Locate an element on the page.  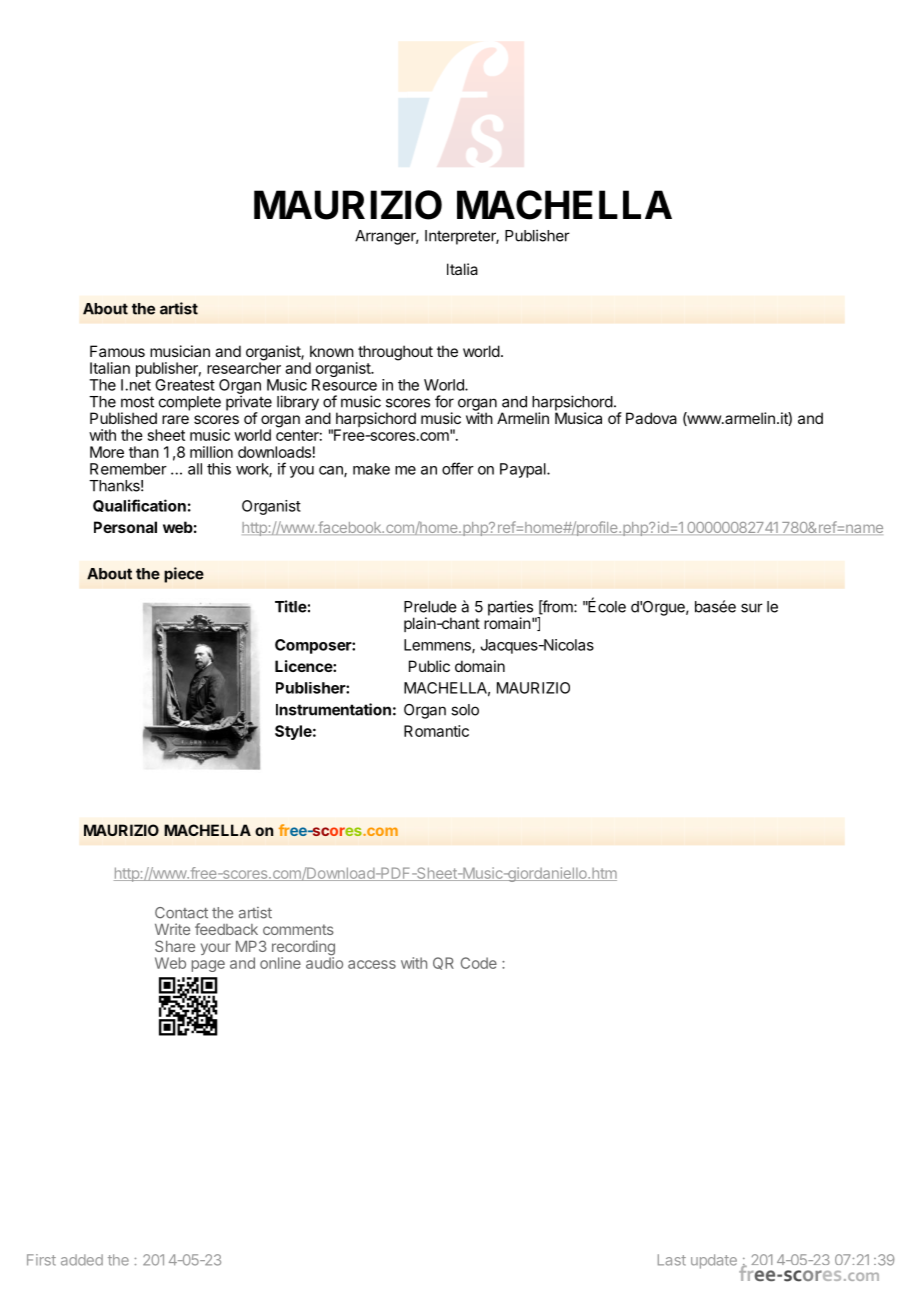
Contact is located at coordinates (181, 913).
